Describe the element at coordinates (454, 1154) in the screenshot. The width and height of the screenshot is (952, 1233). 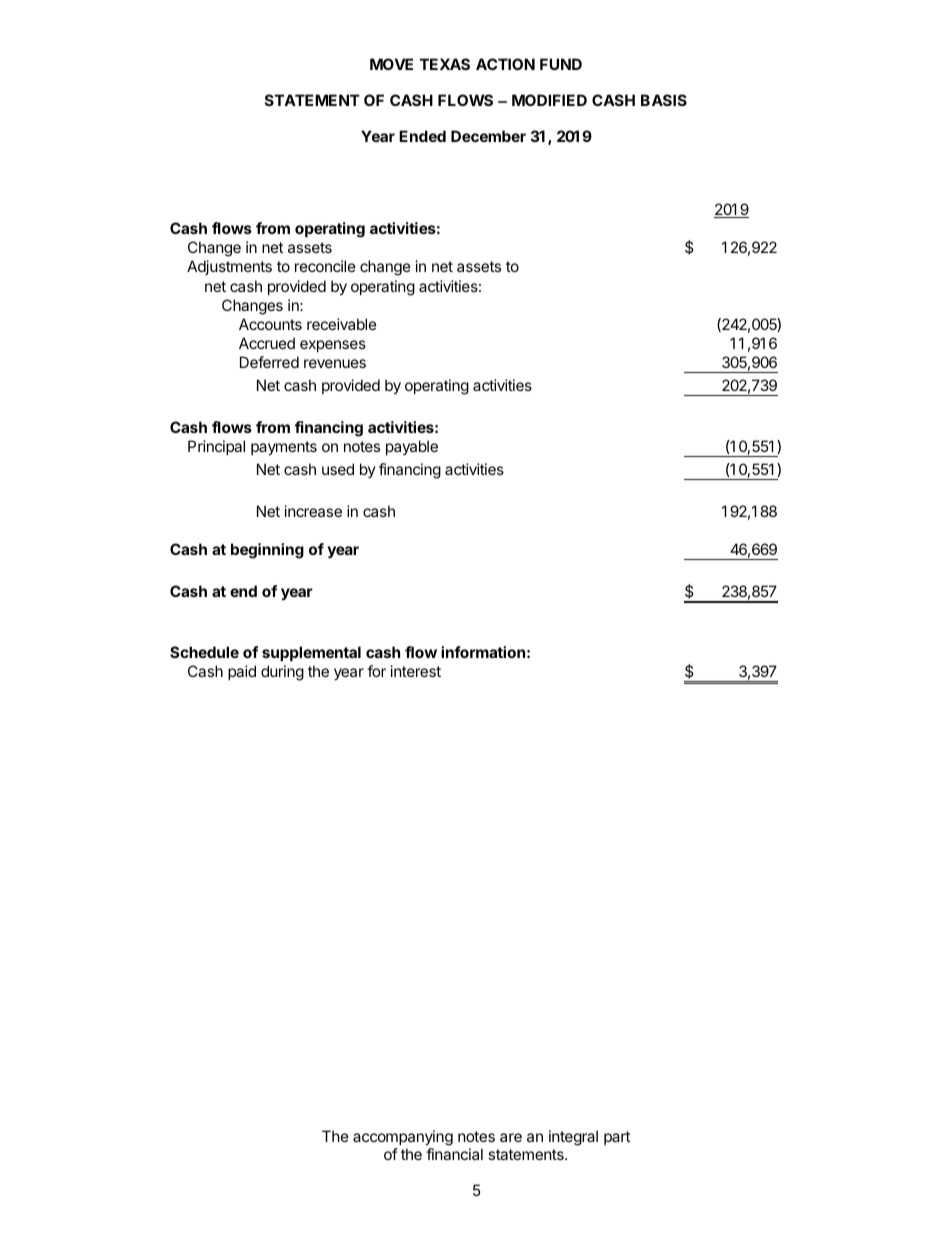
I see `financial` at that location.
